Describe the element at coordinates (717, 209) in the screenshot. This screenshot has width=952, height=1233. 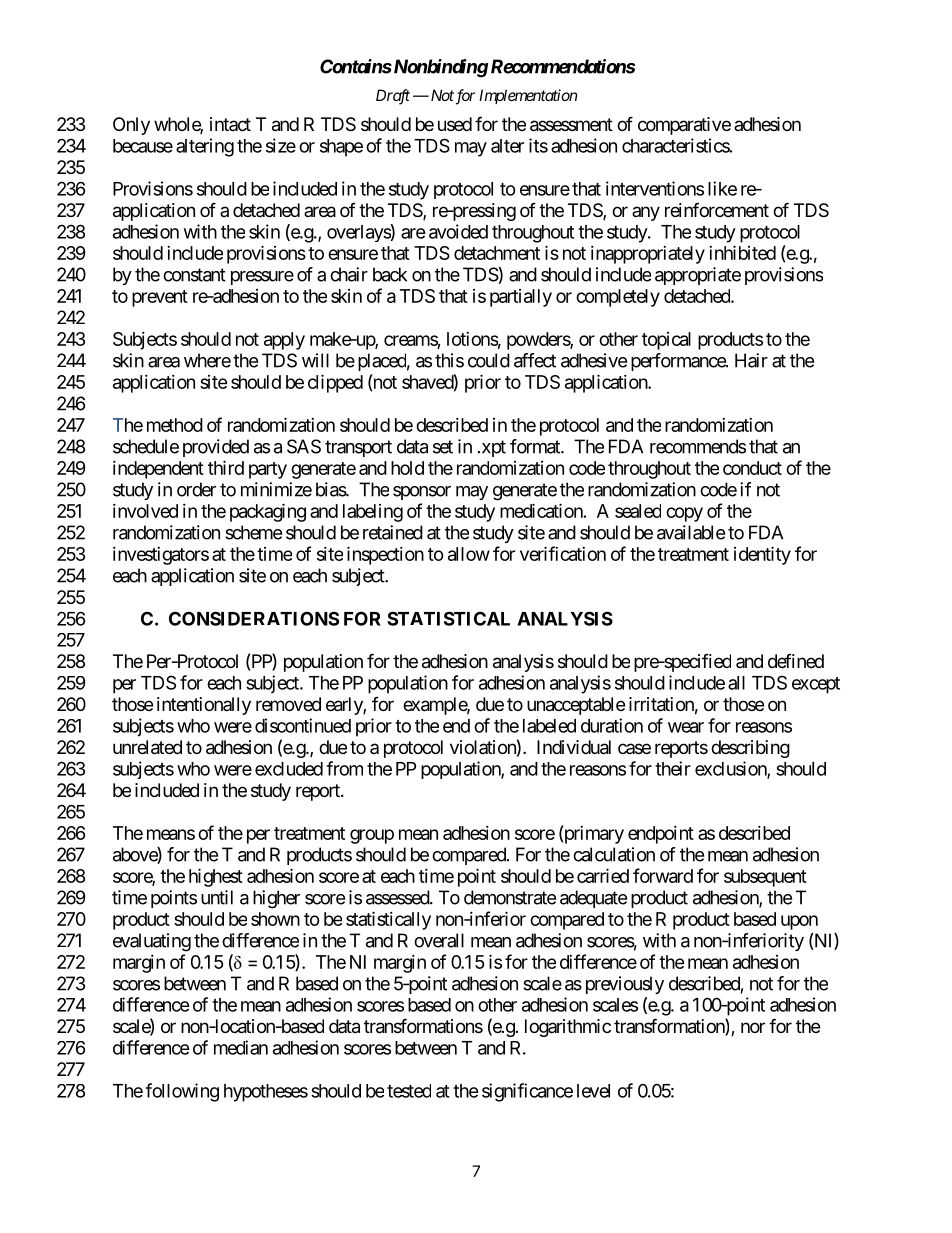
I see `reinforcement` at that location.
